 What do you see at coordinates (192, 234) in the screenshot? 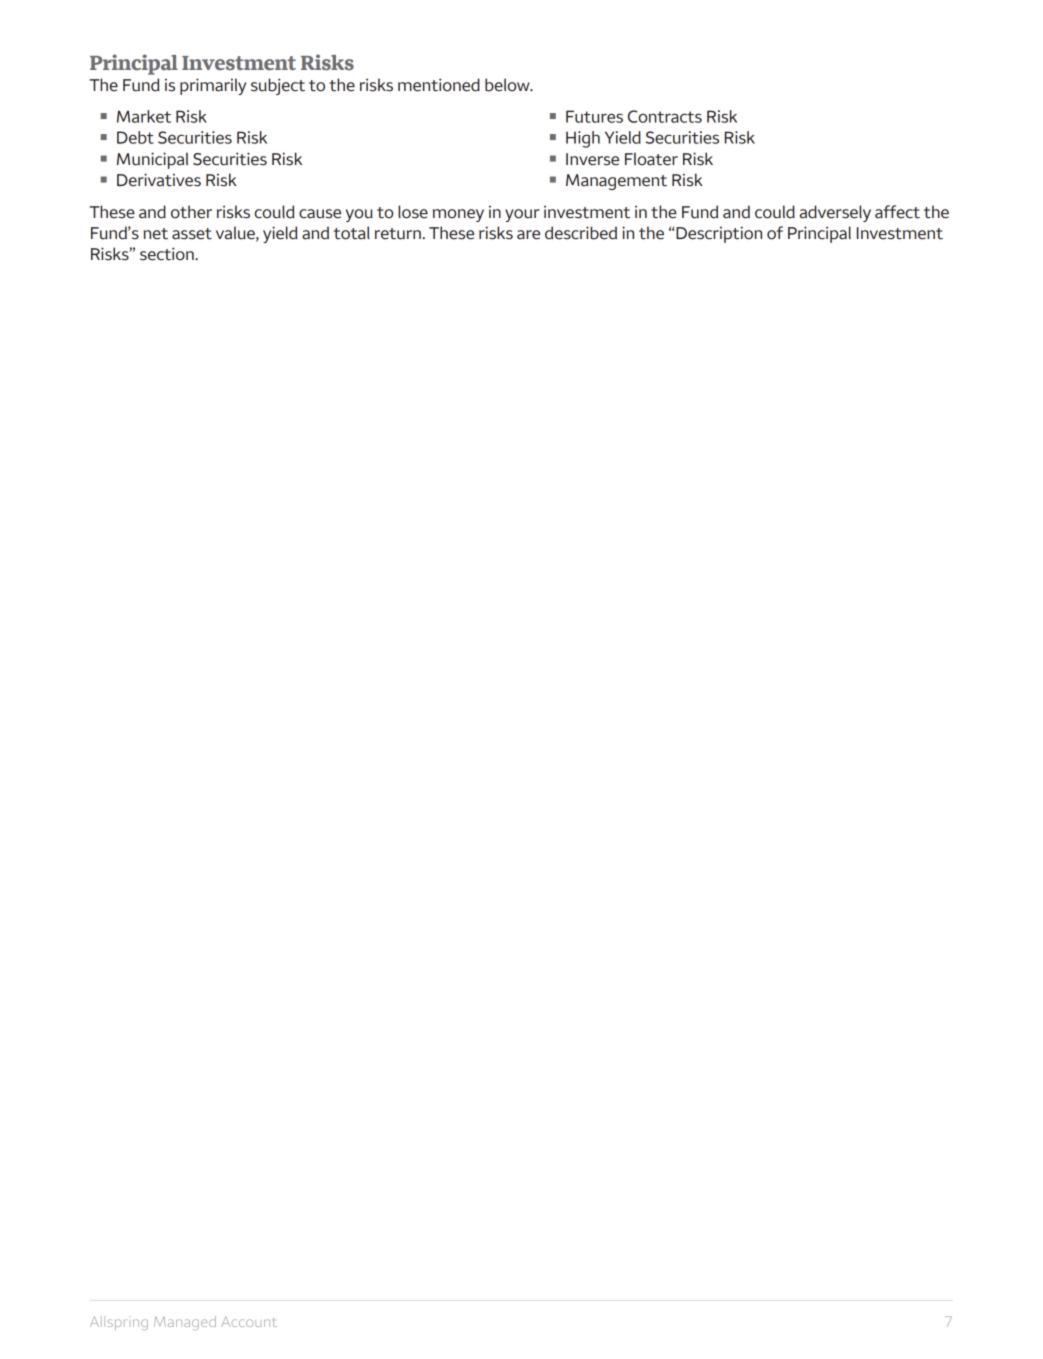
I see `asset` at bounding box center [192, 234].
